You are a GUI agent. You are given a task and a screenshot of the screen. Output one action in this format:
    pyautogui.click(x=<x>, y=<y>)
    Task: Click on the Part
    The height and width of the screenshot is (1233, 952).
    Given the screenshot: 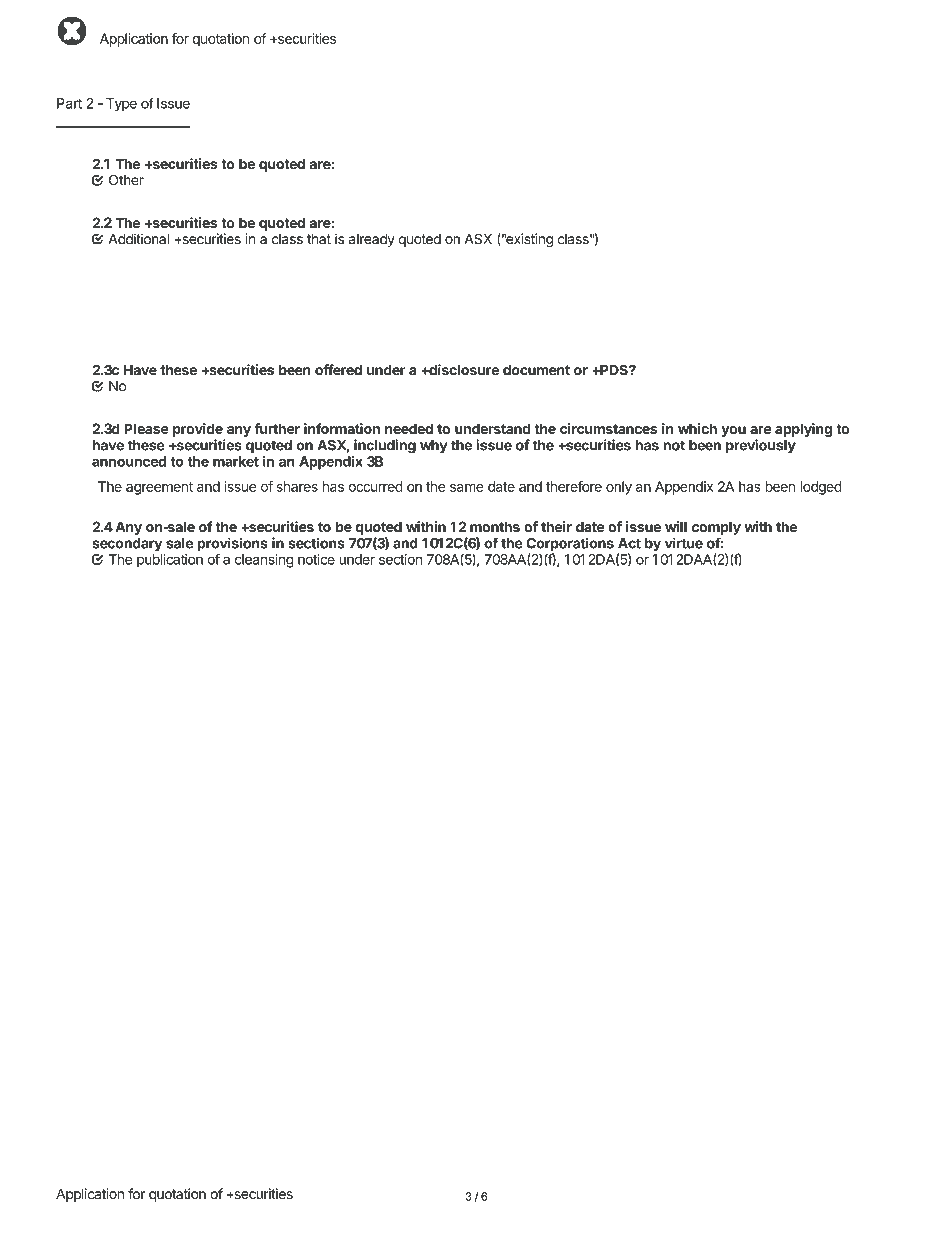 What is the action you would take?
    pyautogui.click(x=69, y=103)
